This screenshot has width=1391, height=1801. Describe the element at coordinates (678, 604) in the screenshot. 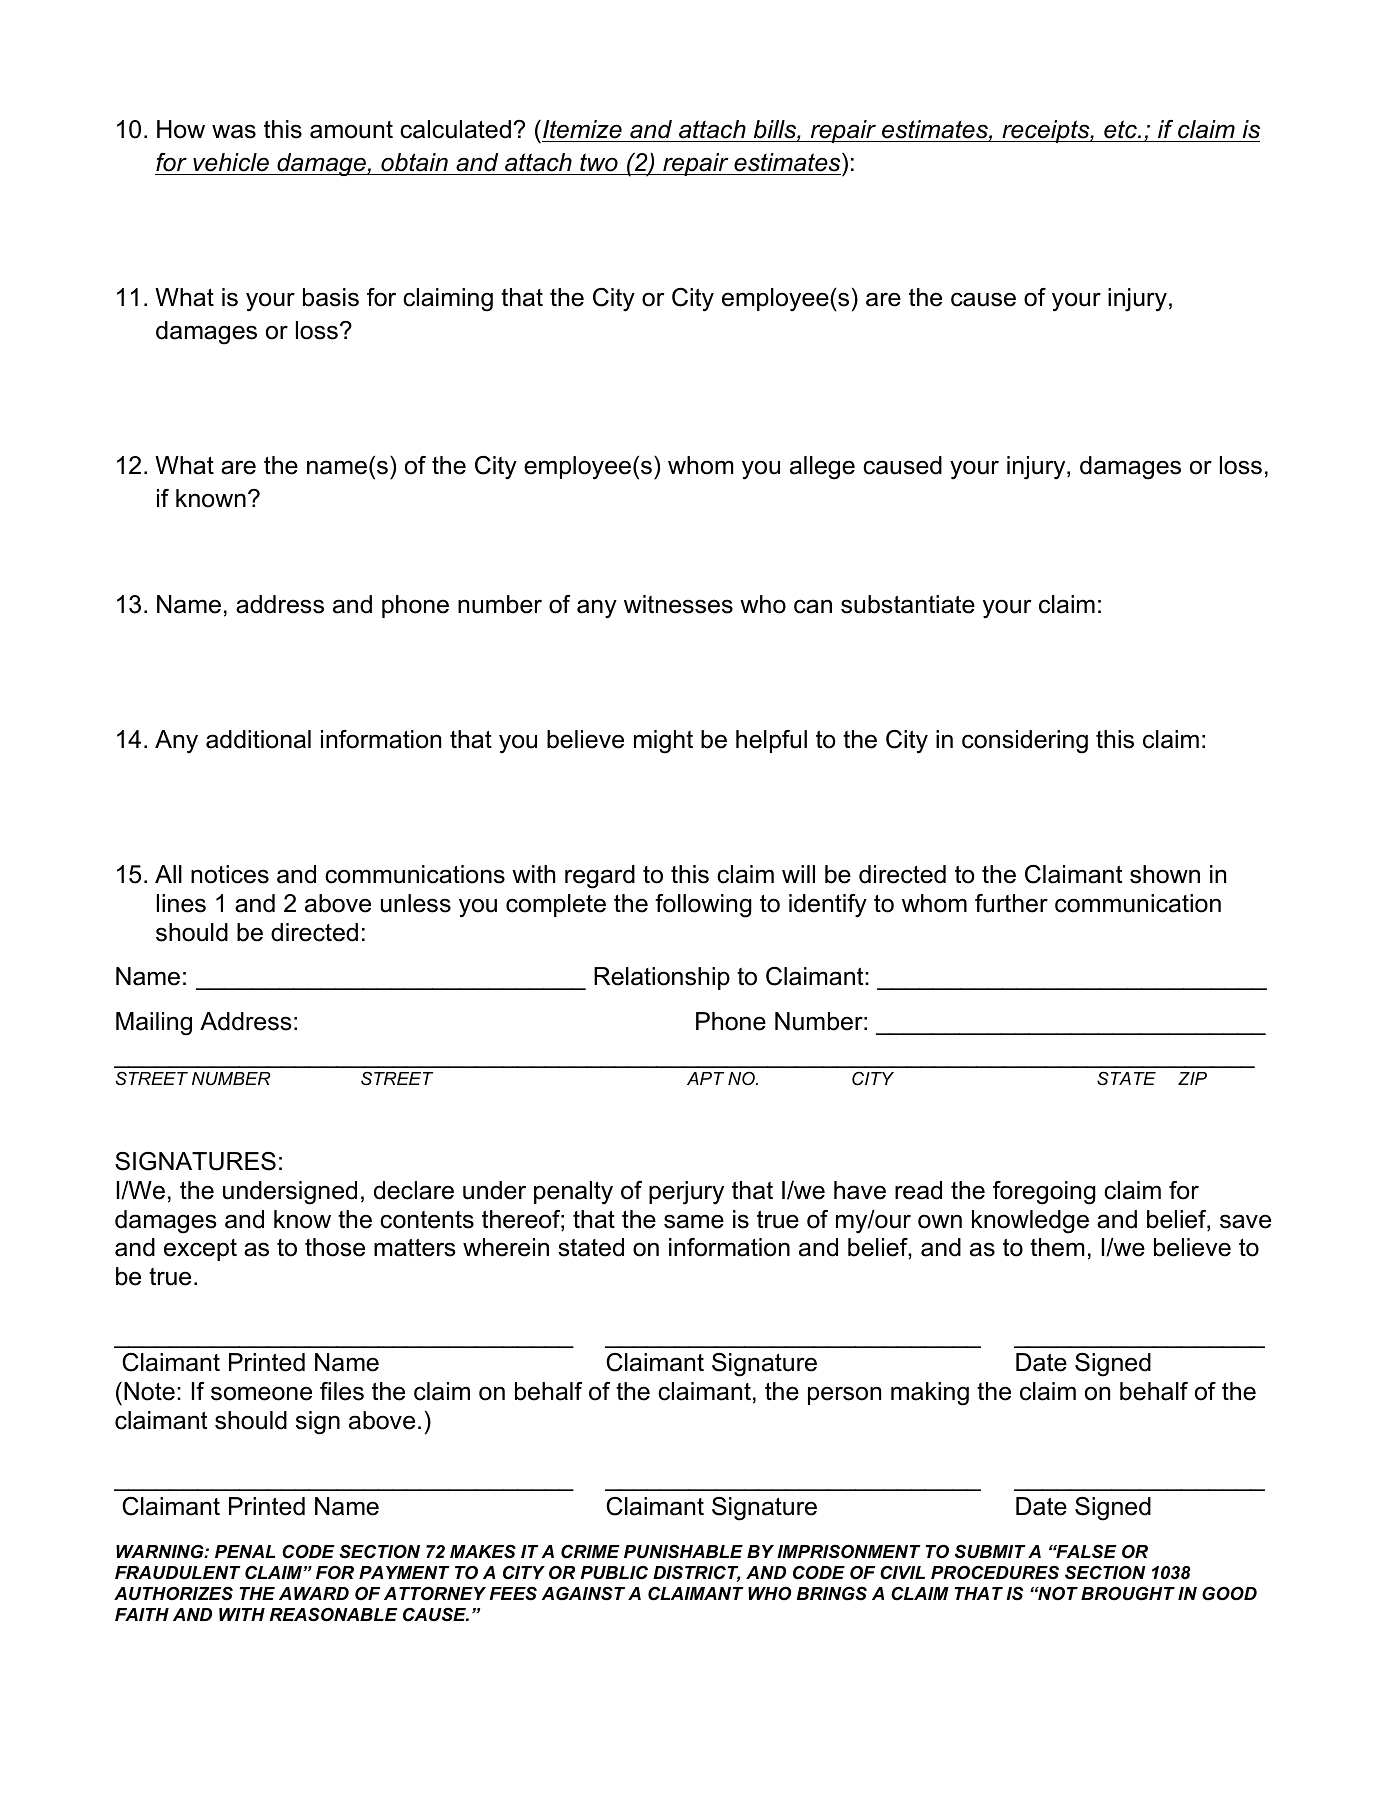

I see `witnesses` at that location.
